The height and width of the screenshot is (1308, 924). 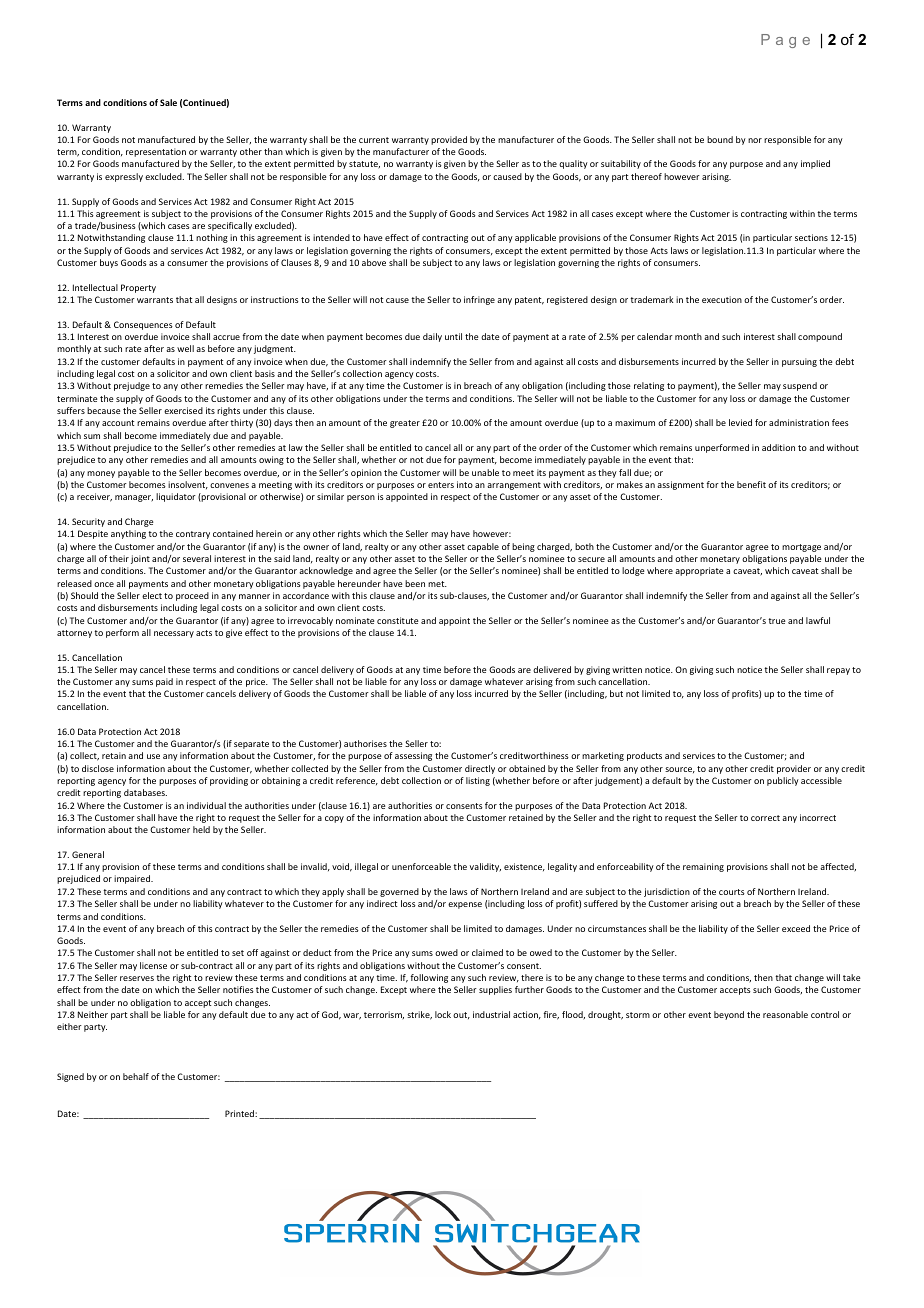 What do you see at coordinates (437, 584) in the screenshot?
I see `met` at bounding box center [437, 584].
